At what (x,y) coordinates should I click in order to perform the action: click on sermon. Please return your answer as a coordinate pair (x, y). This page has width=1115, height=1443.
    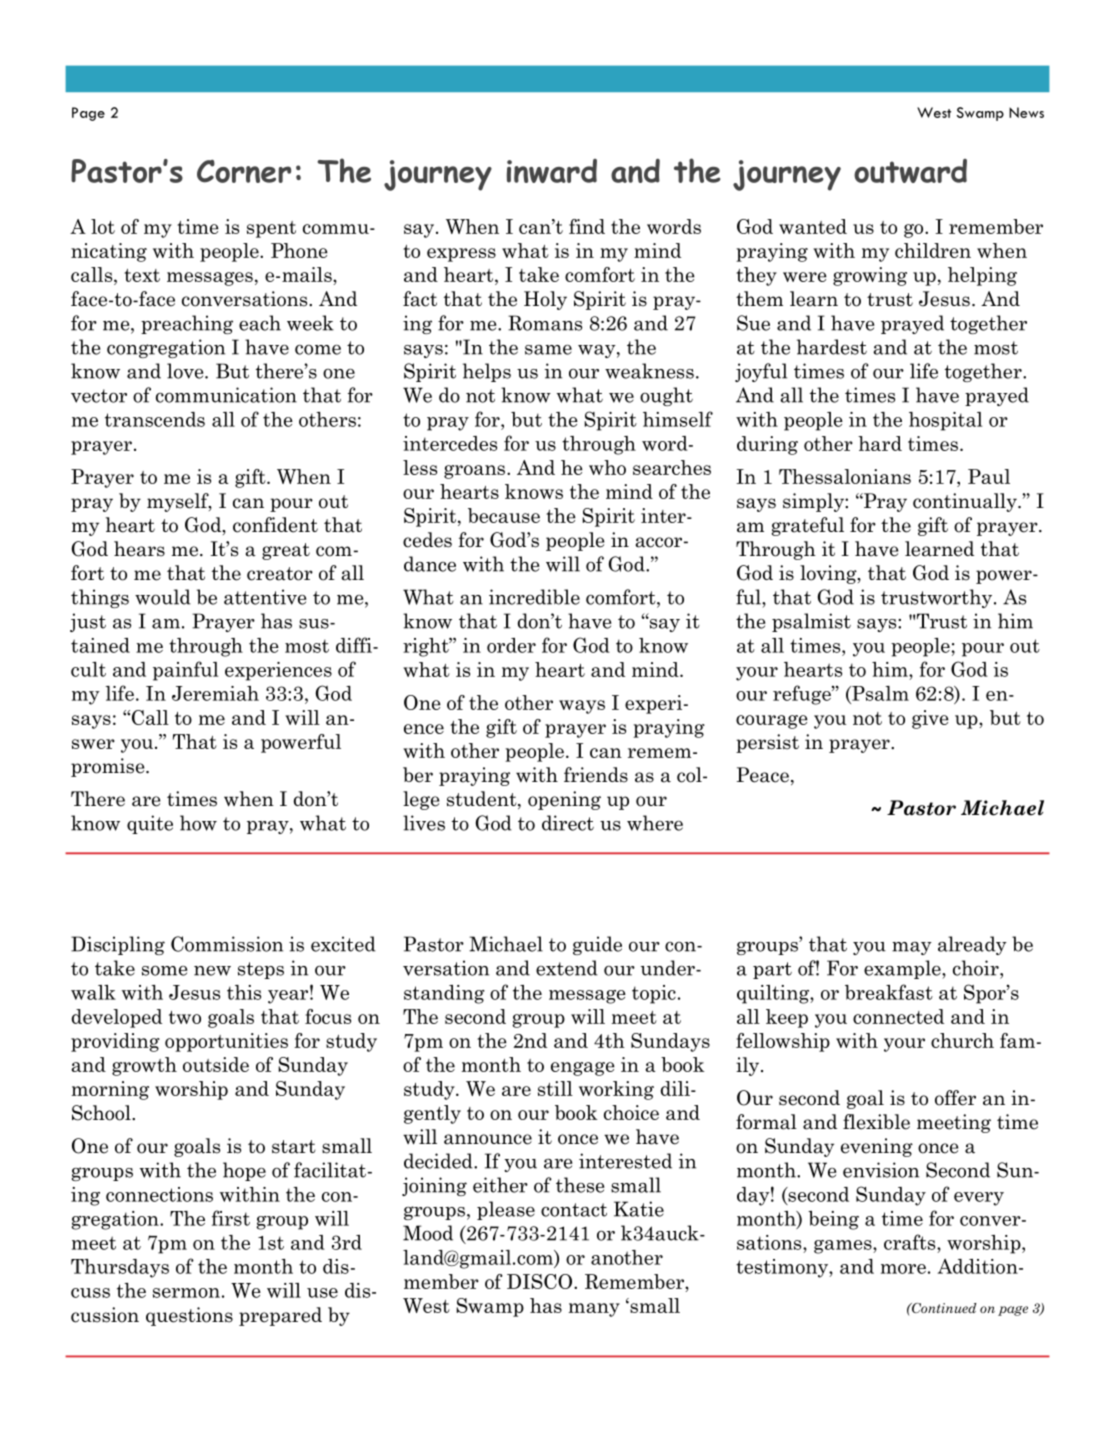
    Looking at the image, I should click on (186, 1293).
